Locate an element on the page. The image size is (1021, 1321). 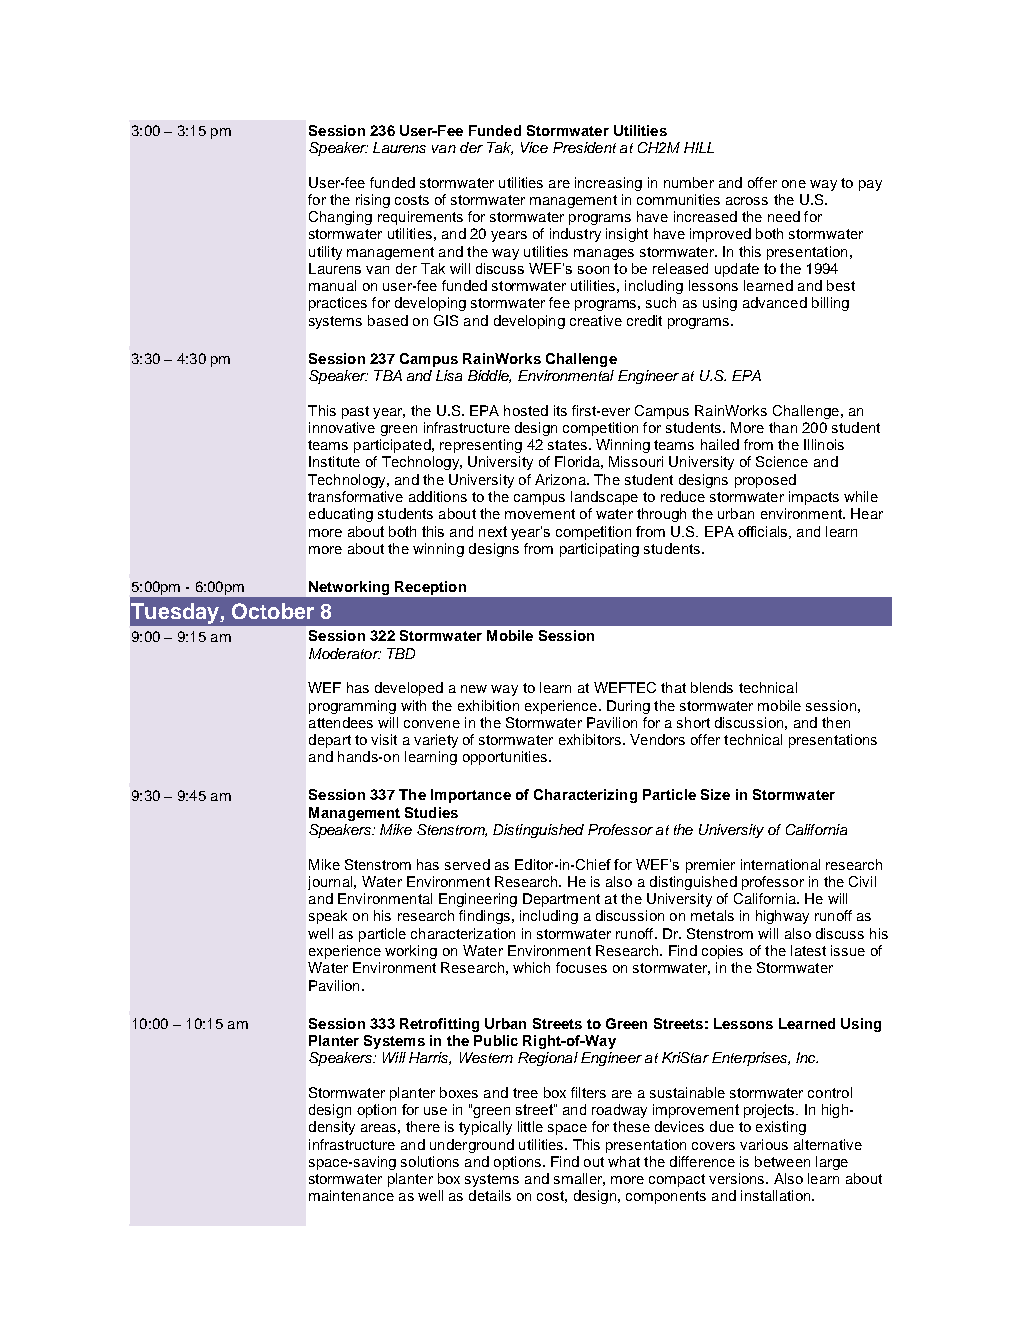
between is located at coordinates (782, 1161).
